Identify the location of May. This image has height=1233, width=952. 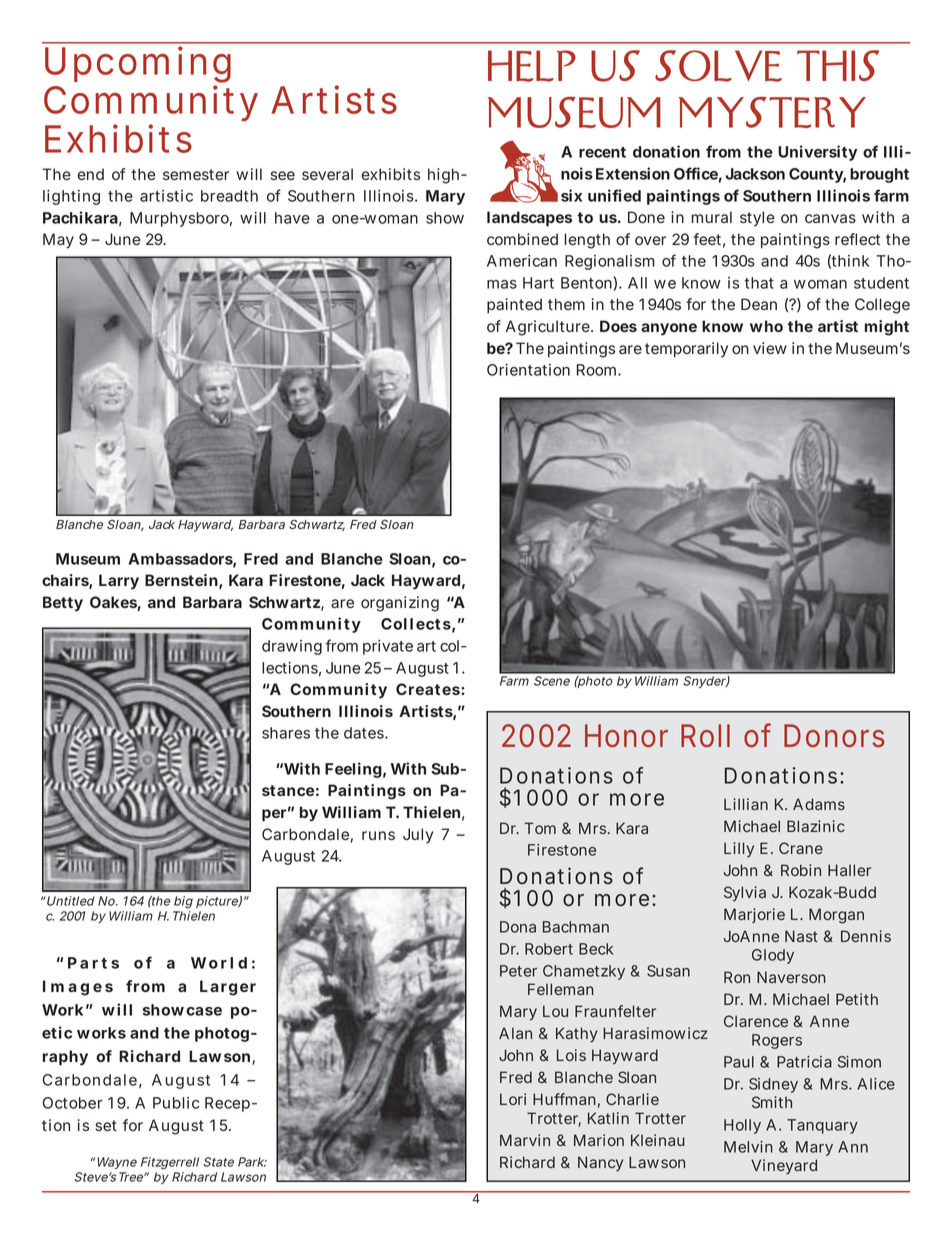
(58, 241).
